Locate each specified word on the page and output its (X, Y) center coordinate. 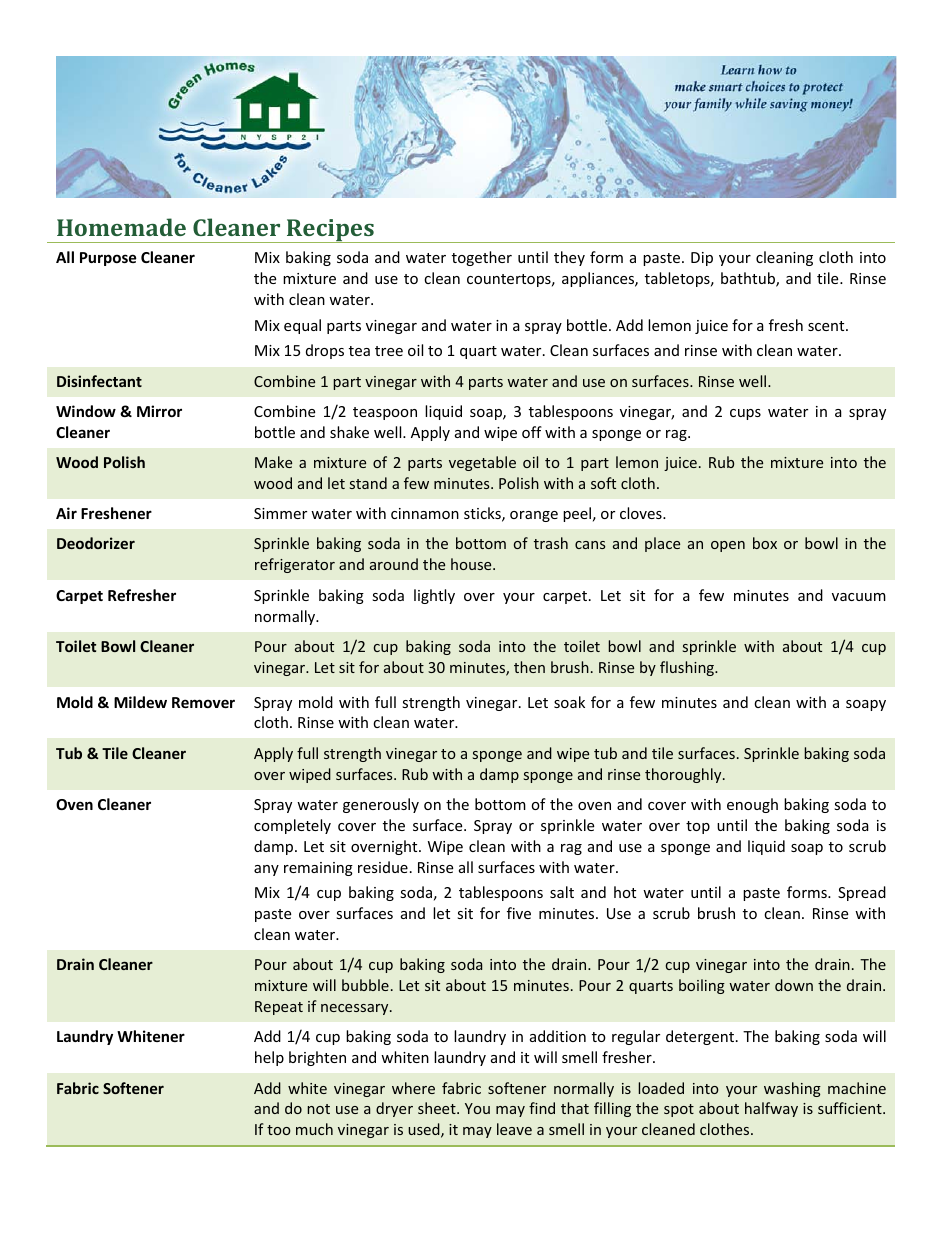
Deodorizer (96, 543)
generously (381, 805)
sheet (438, 1108)
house (472, 564)
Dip (702, 259)
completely (292, 826)
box (765, 543)
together (482, 258)
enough (752, 805)
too (279, 1130)
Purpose (108, 259)
